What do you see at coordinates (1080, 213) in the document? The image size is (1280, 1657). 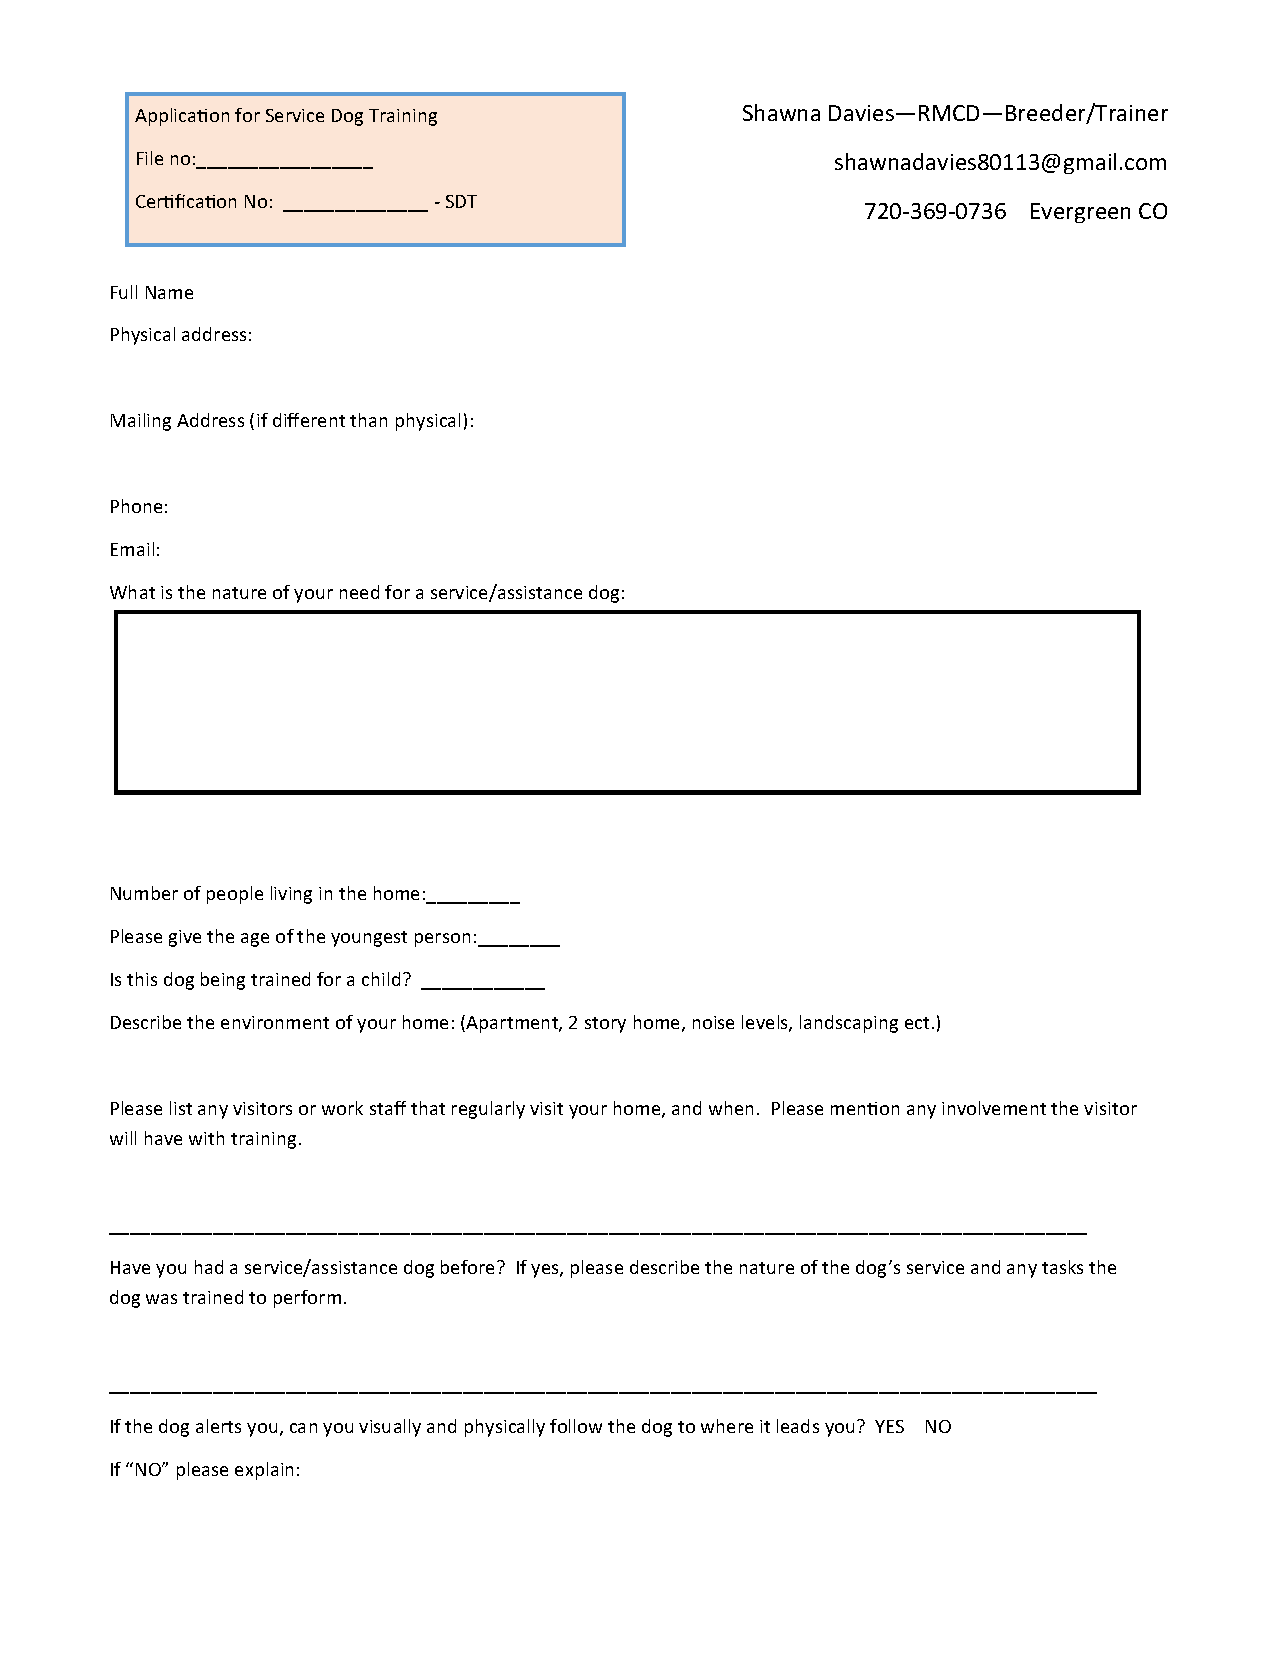 I see `Evergreen` at bounding box center [1080, 213].
